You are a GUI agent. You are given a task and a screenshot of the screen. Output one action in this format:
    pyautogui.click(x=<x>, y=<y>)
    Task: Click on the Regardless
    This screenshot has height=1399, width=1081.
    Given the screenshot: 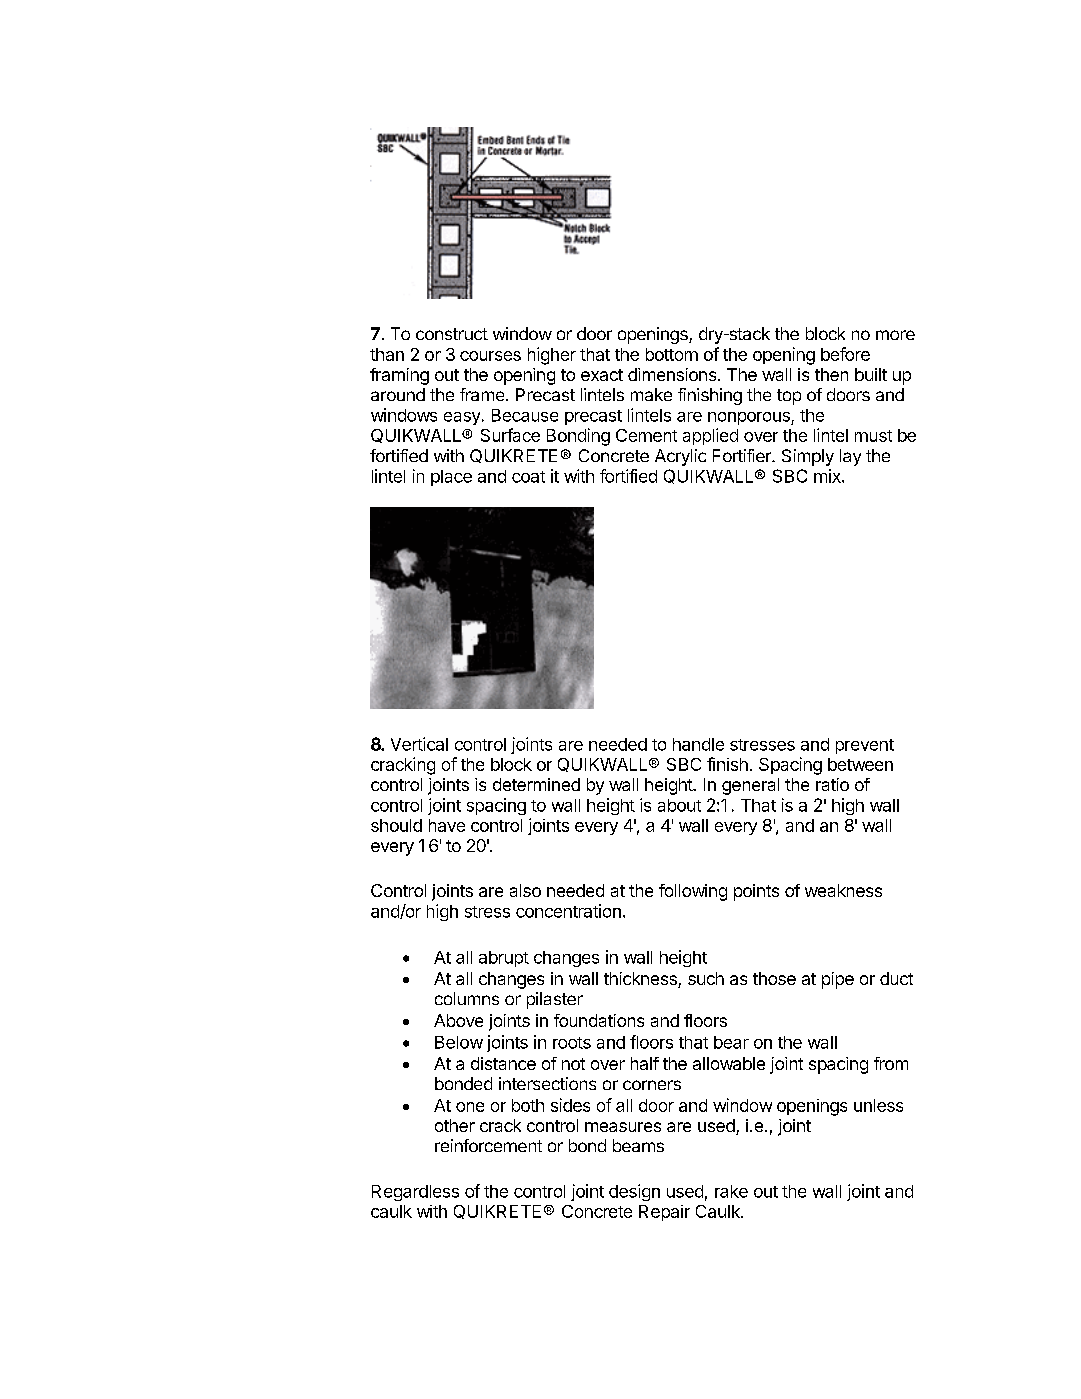 What is the action you would take?
    pyautogui.click(x=415, y=1193)
